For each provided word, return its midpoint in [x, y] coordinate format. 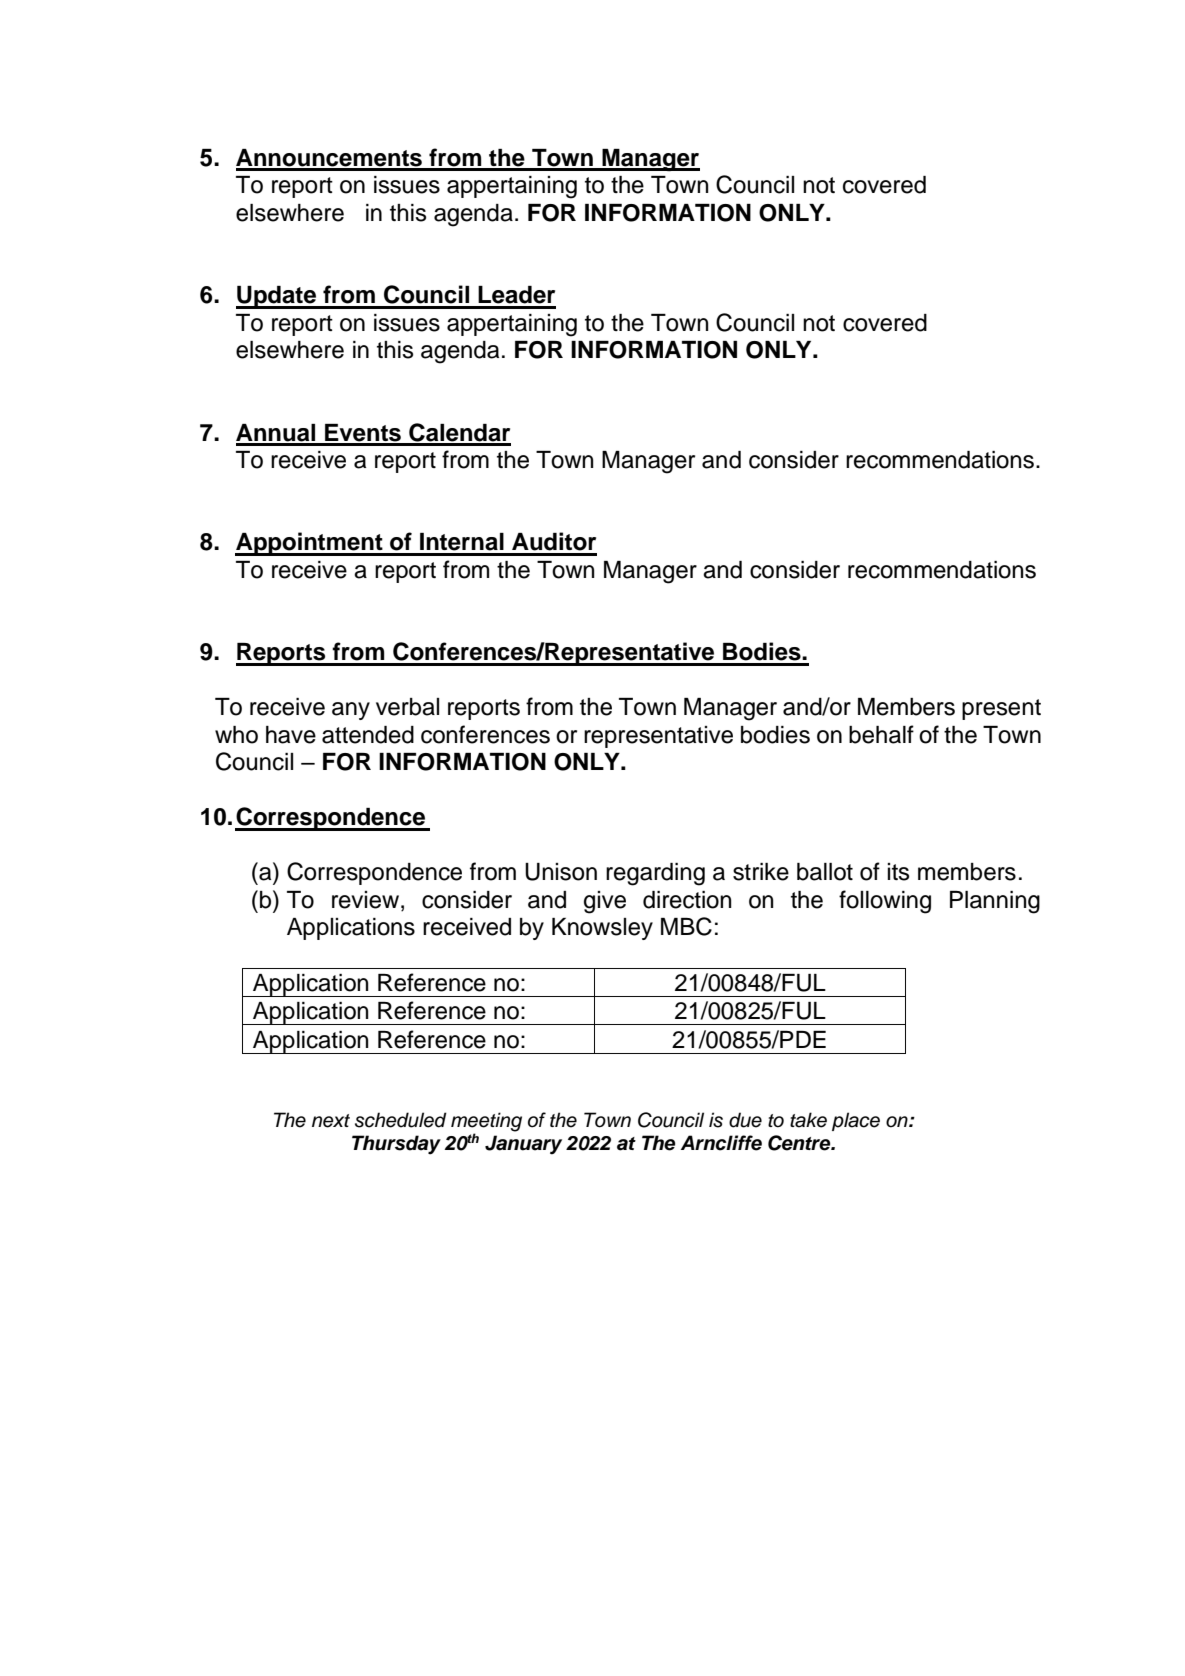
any [351, 711]
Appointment [310, 544]
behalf [881, 734]
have [291, 735]
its [898, 872]
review [367, 900]
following [885, 902]
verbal [407, 707]
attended [368, 735]
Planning [995, 902]
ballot [825, 872]
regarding [655, 874]
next [331, 1121]
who [236, 735]
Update [277, 297]
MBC [686, 926]
